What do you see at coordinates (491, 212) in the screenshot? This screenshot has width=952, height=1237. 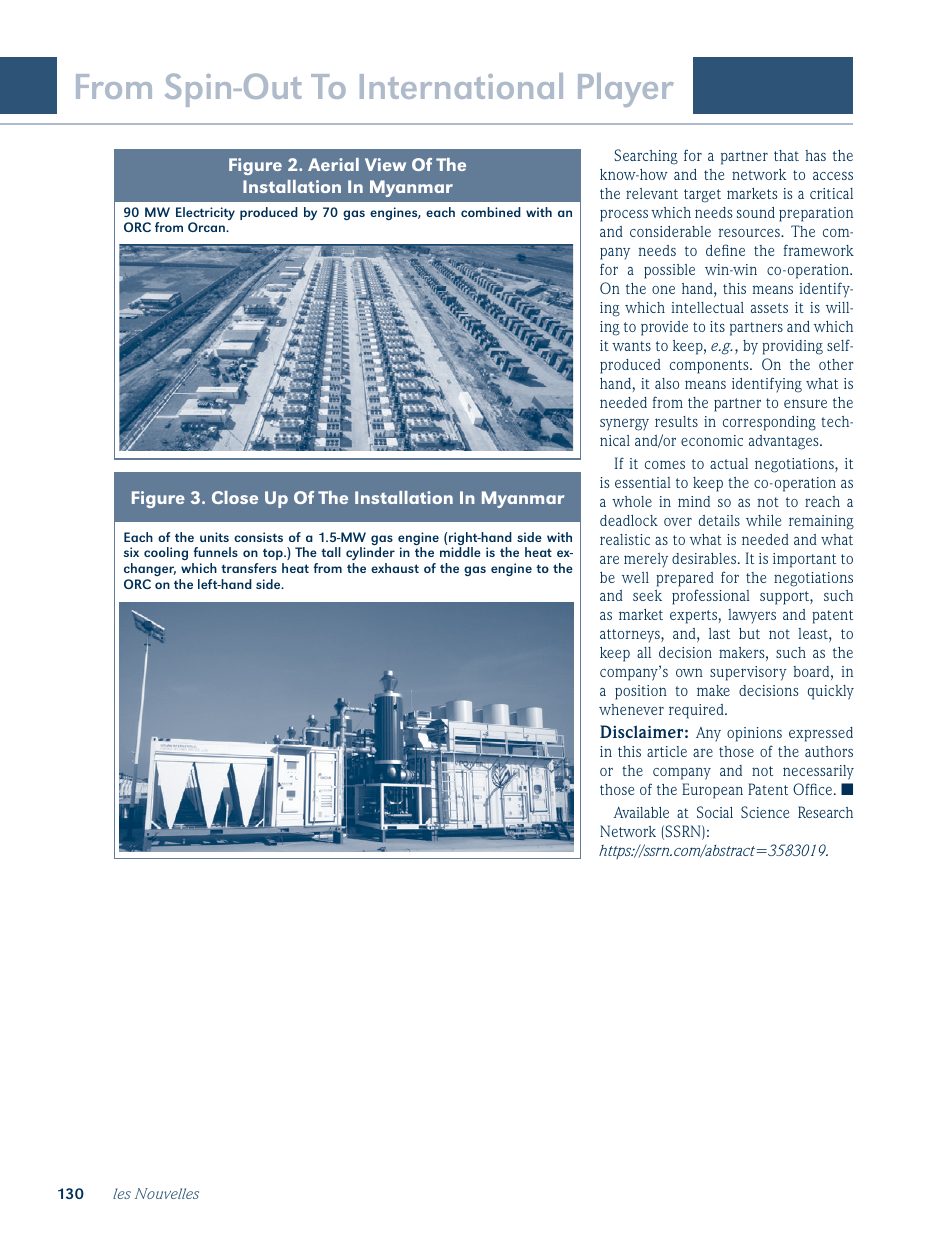 I see `combined` at bounding box center [491, 212].
